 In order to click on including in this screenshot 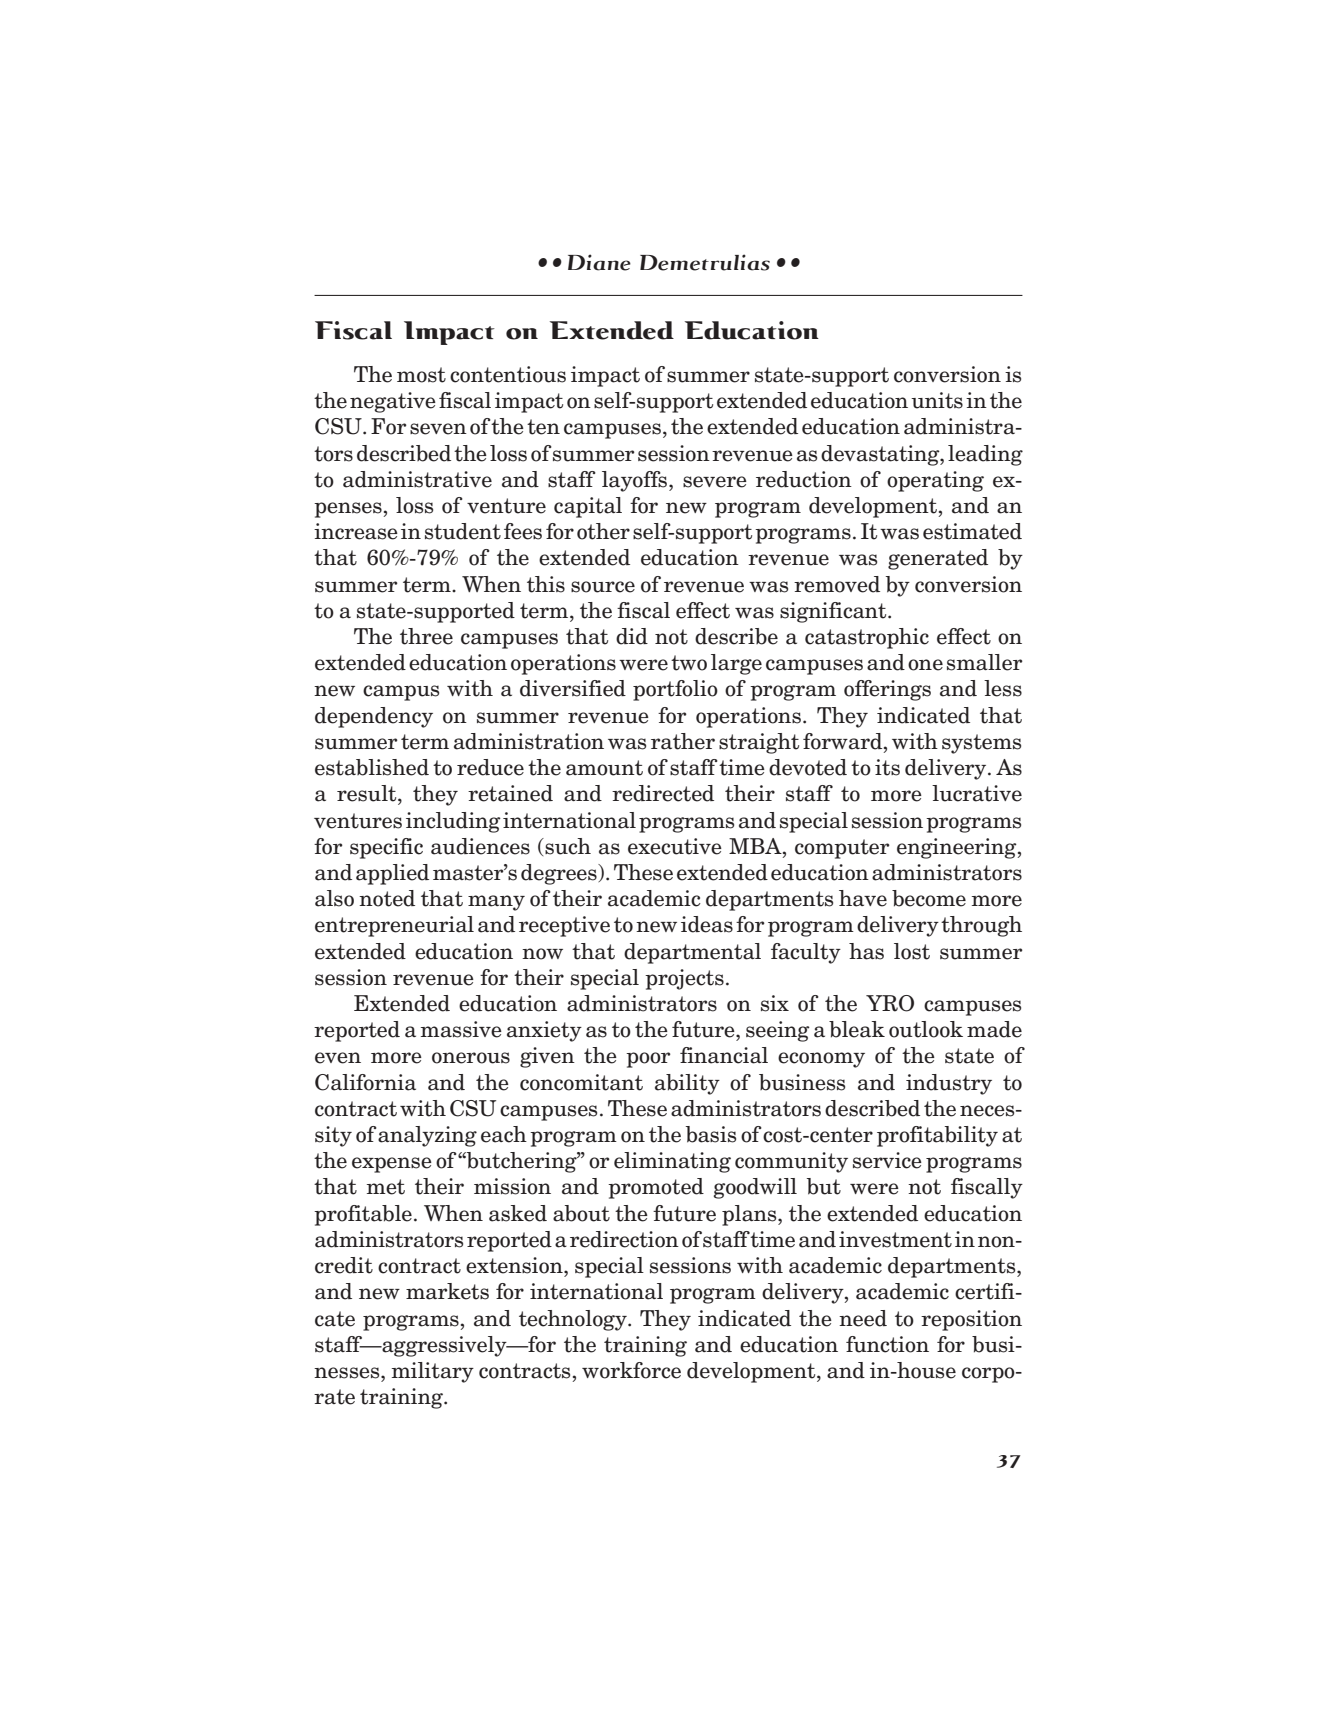, I will do `click(453, 822)`.
